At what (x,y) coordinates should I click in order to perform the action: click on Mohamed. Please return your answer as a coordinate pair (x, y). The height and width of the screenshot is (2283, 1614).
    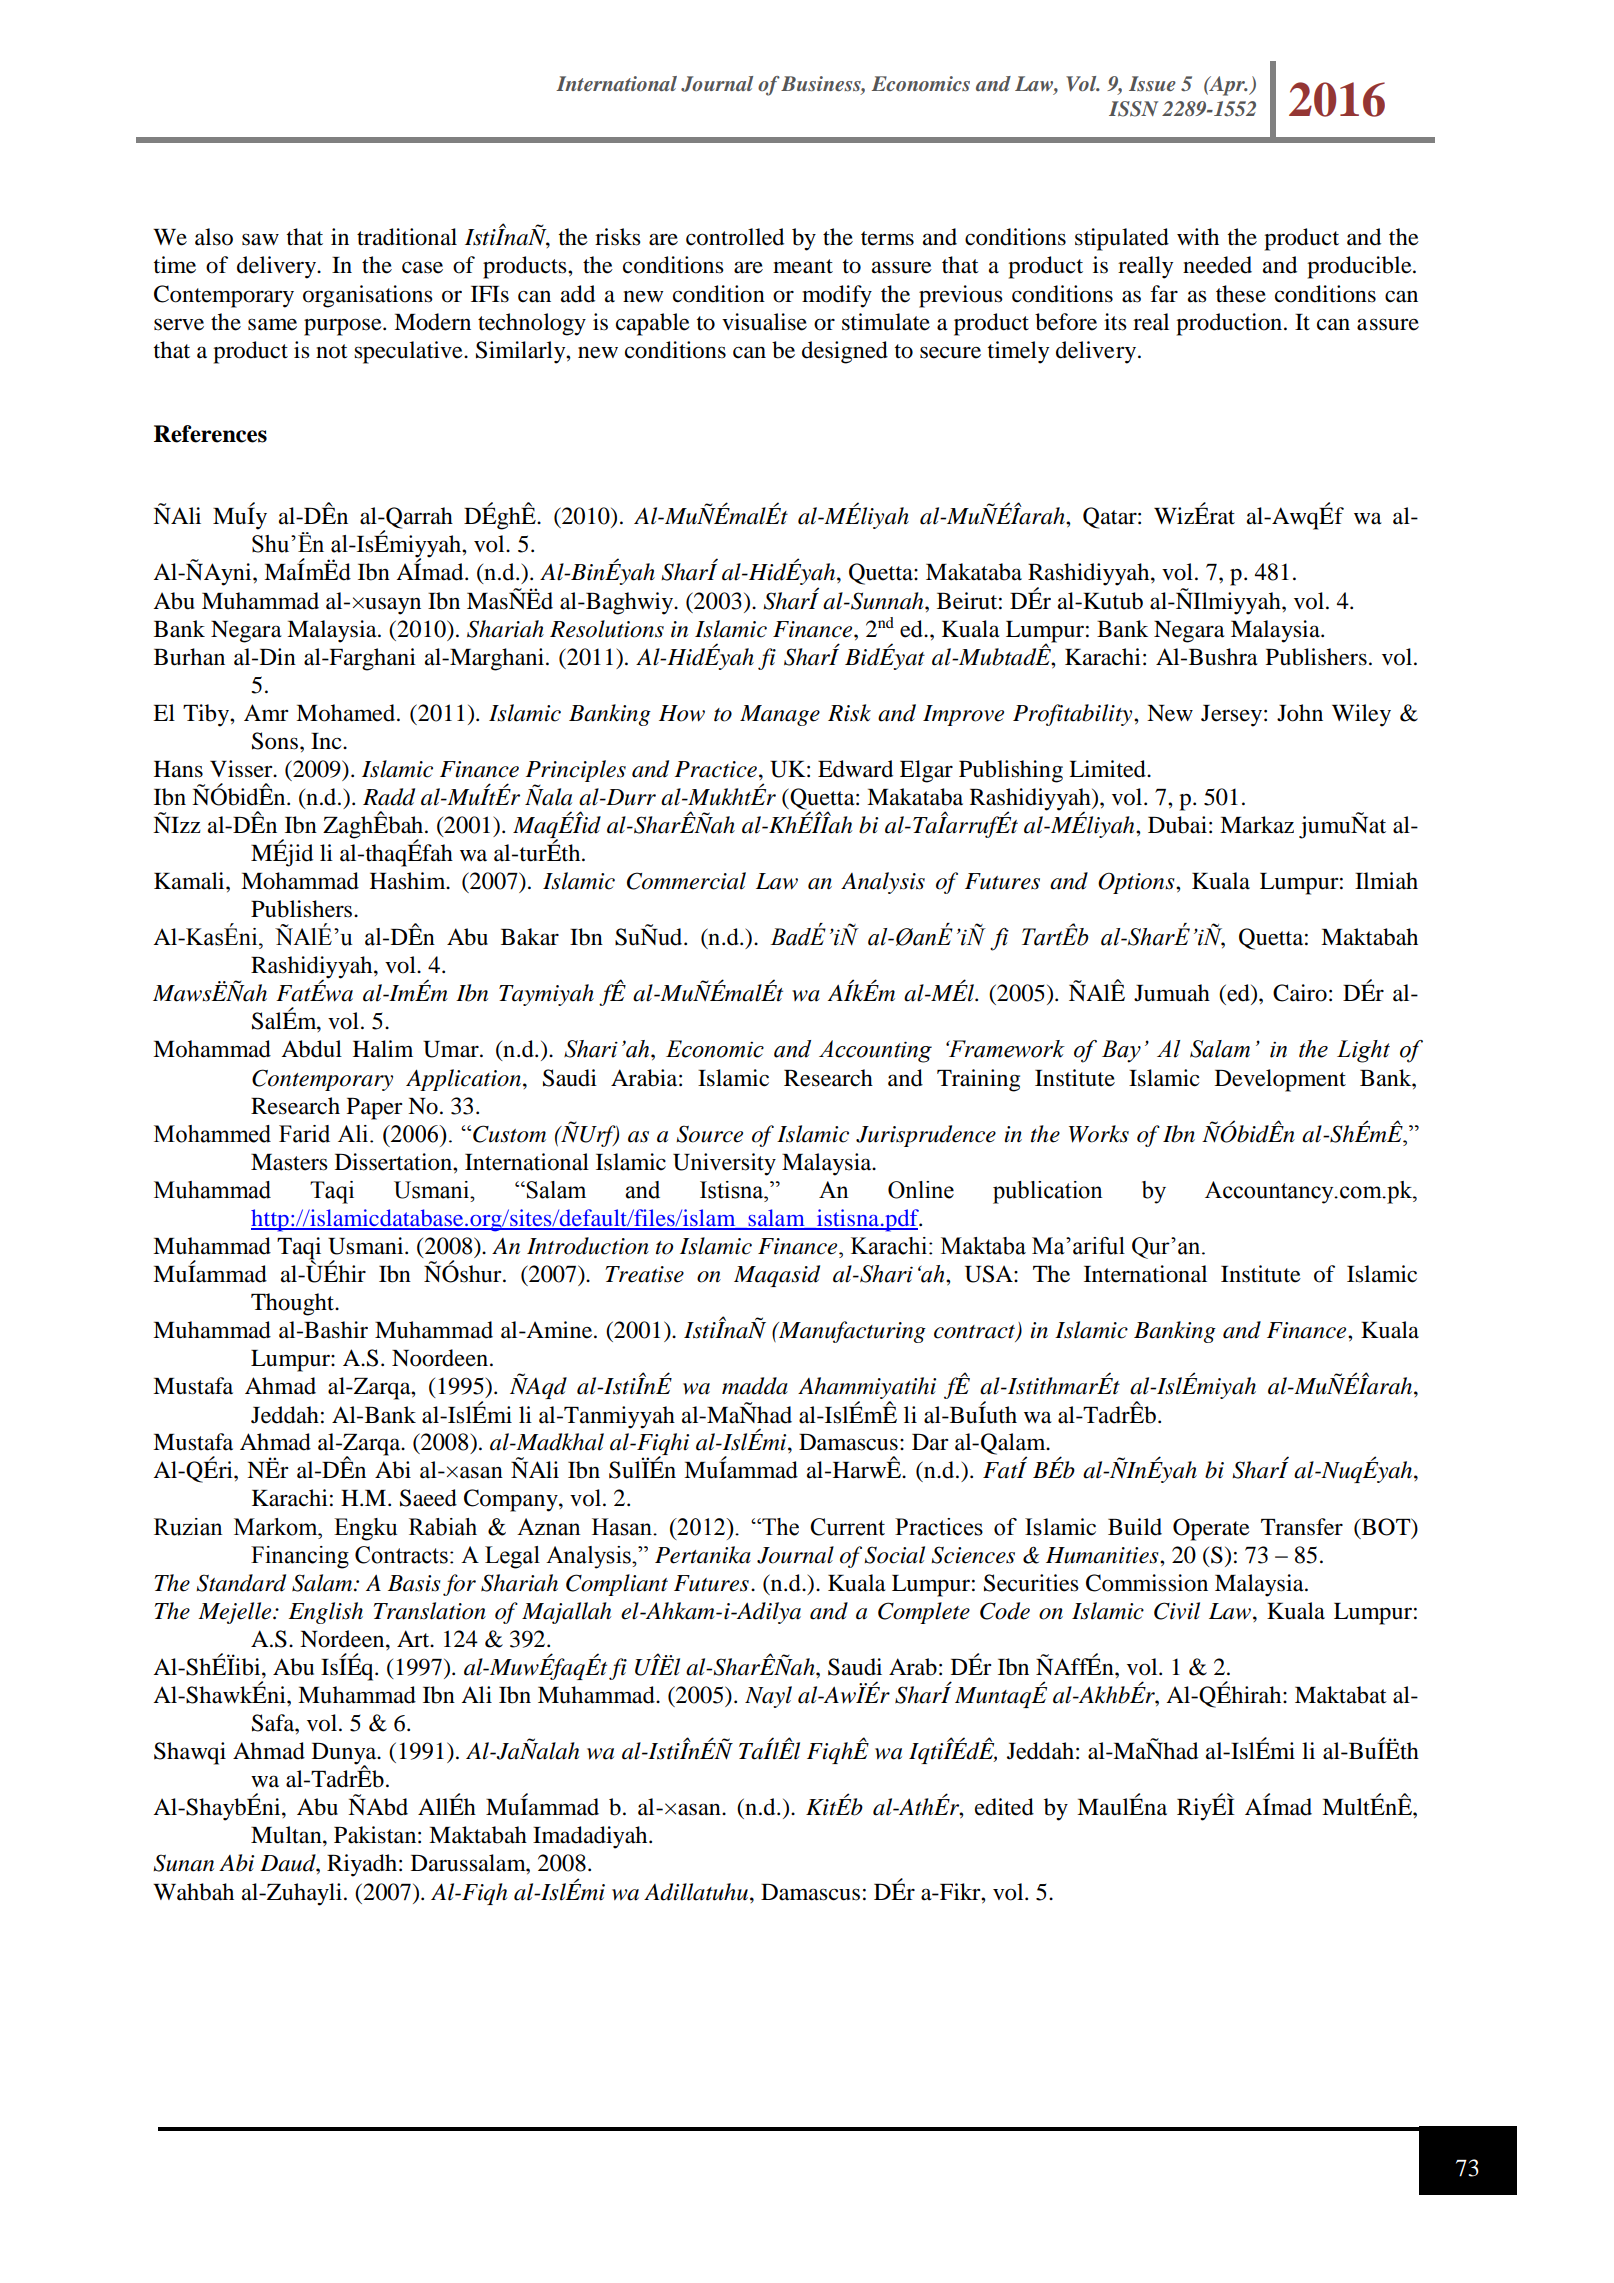
    Looking at the image, I should click on (347, 713).
